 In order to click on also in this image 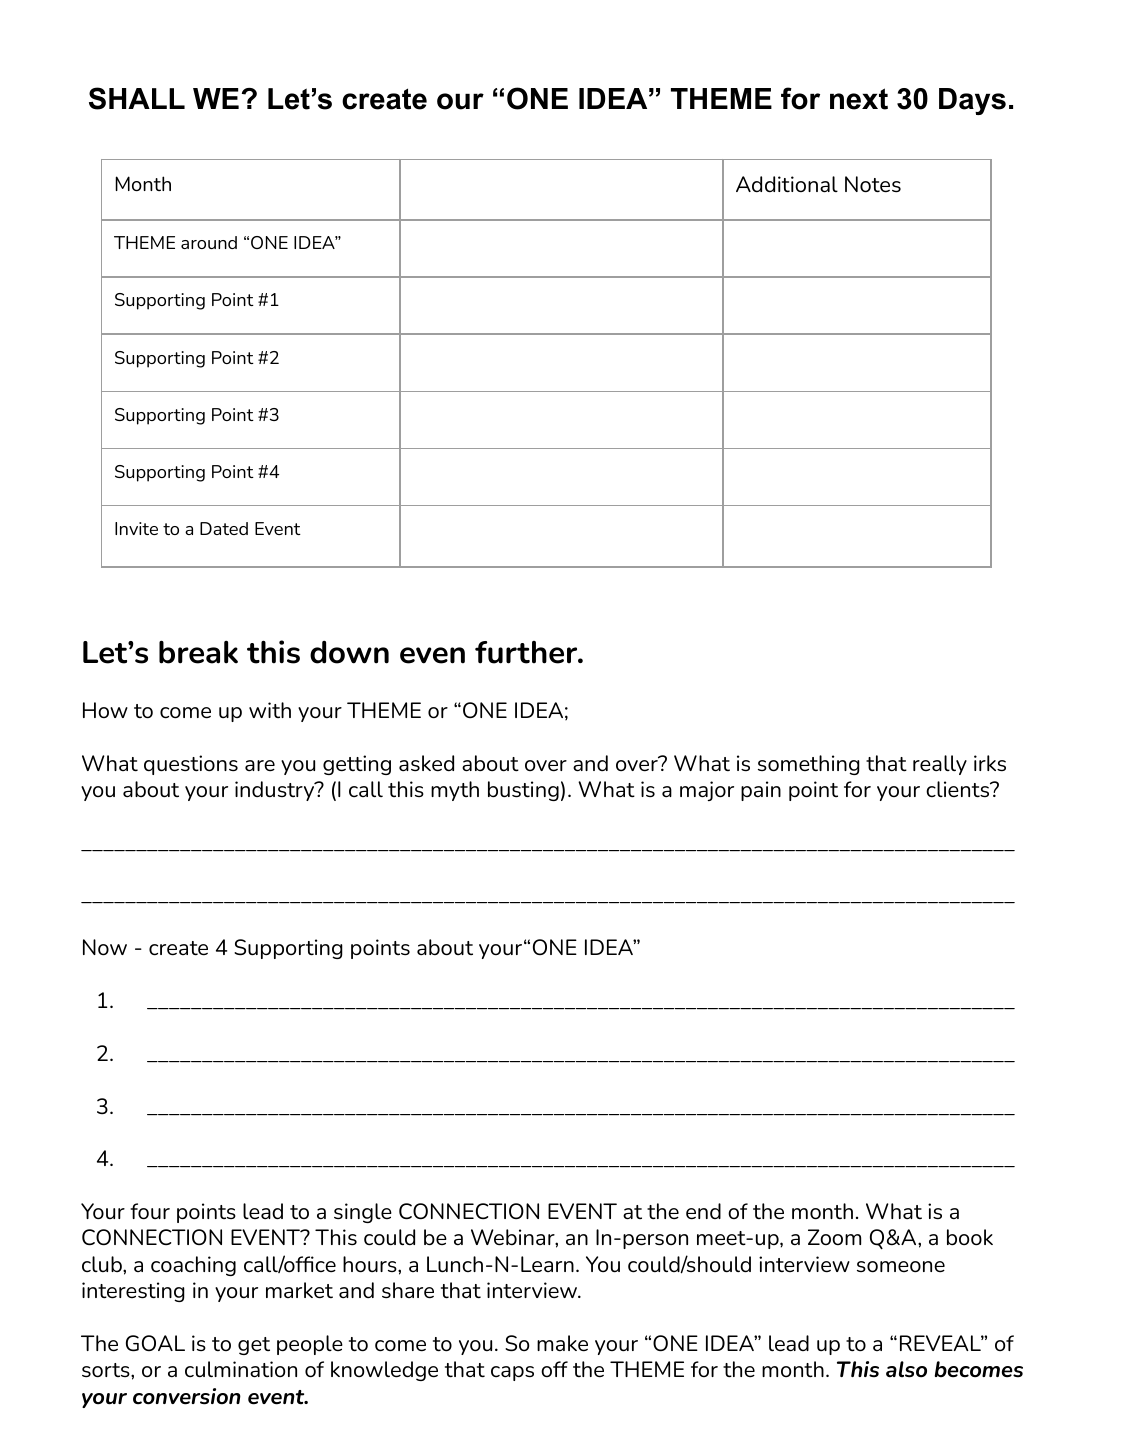, I will do `click(906, 1369)`.
